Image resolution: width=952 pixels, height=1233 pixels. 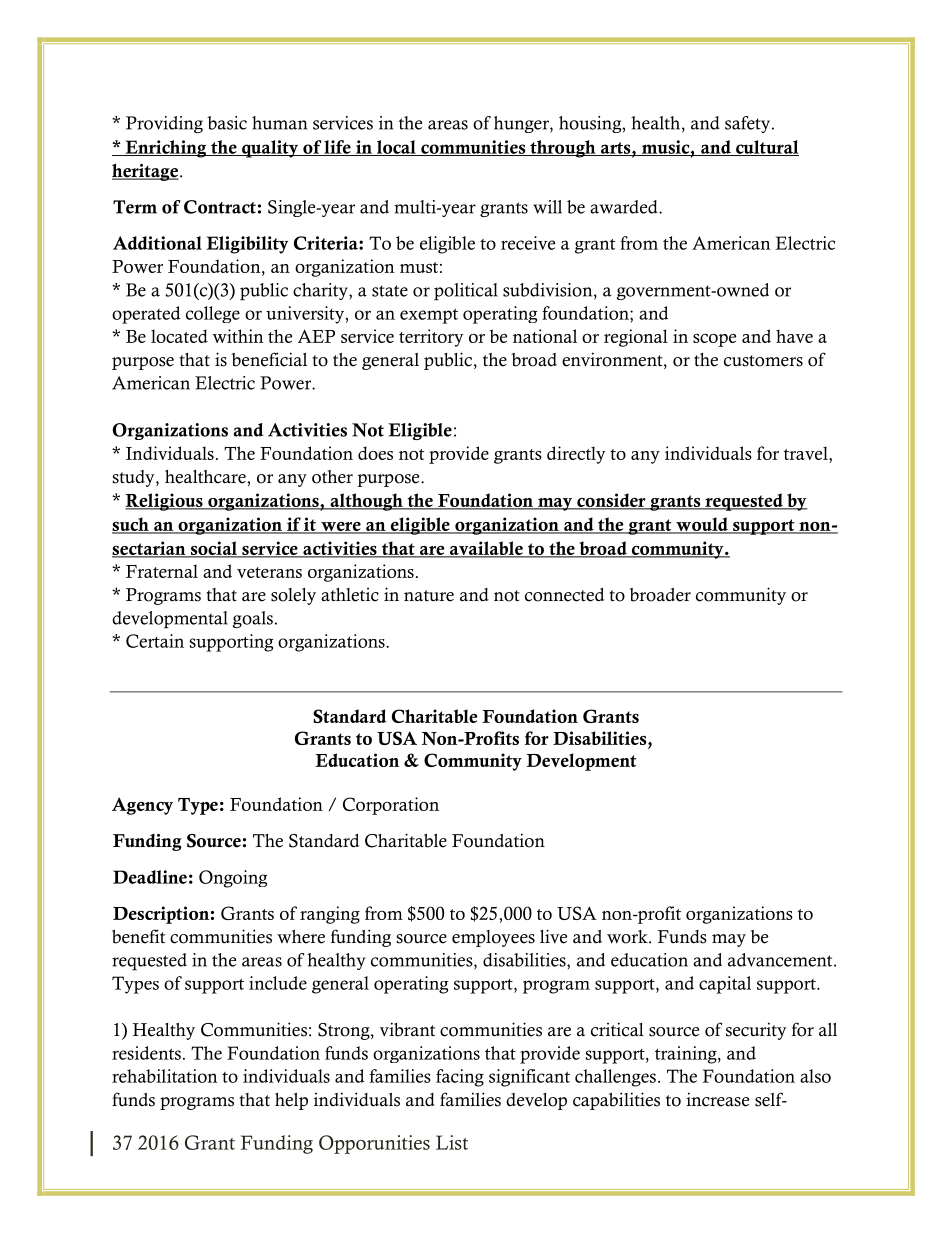 What do you see at coordinates (702, 525) in the screenshot?
I see `would` at bounding box center [702, 525].
